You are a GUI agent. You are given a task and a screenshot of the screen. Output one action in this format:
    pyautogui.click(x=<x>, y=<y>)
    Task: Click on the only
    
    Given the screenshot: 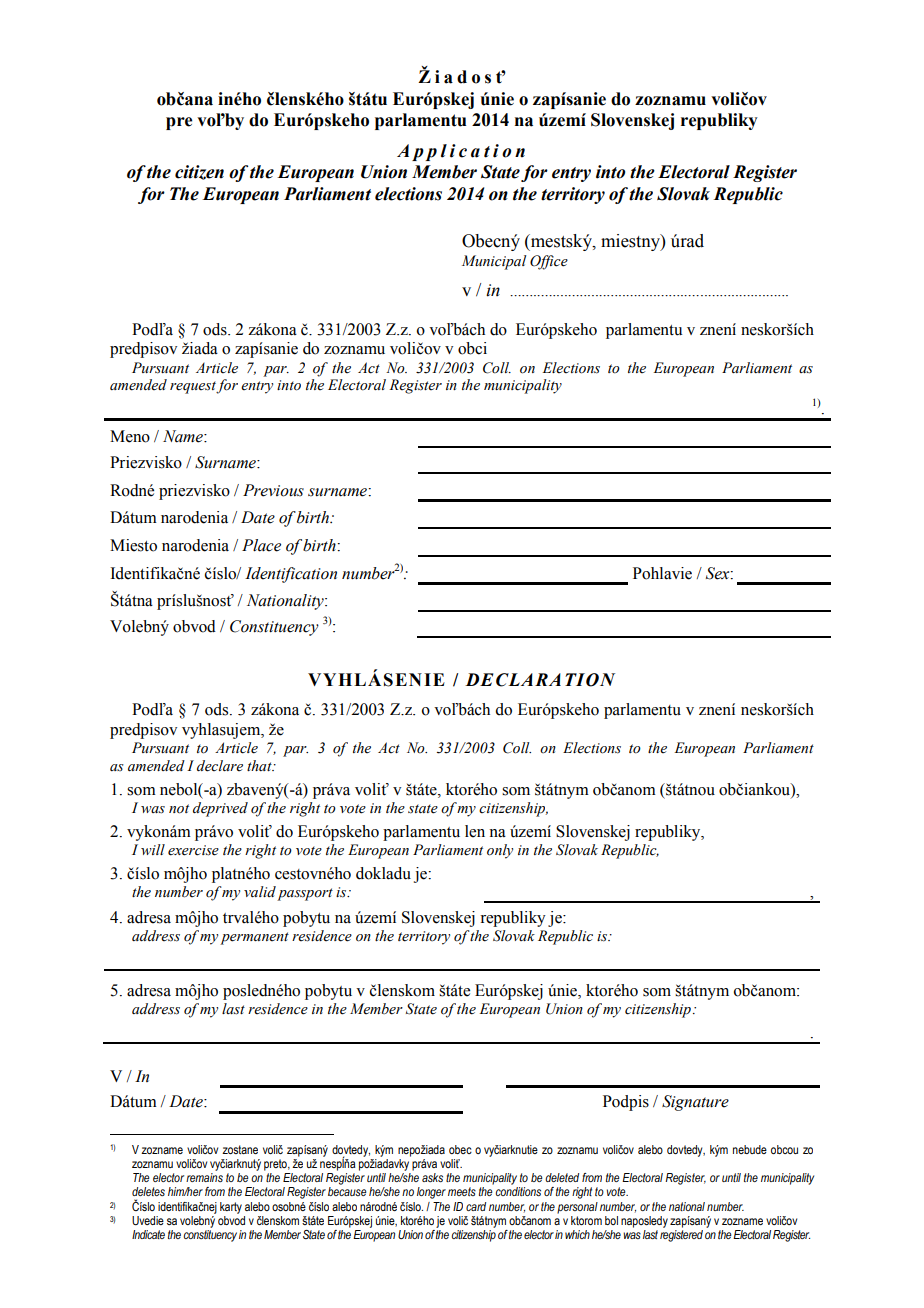 What is the action you would take?
    pyautogui.click(x=500, y=851)
